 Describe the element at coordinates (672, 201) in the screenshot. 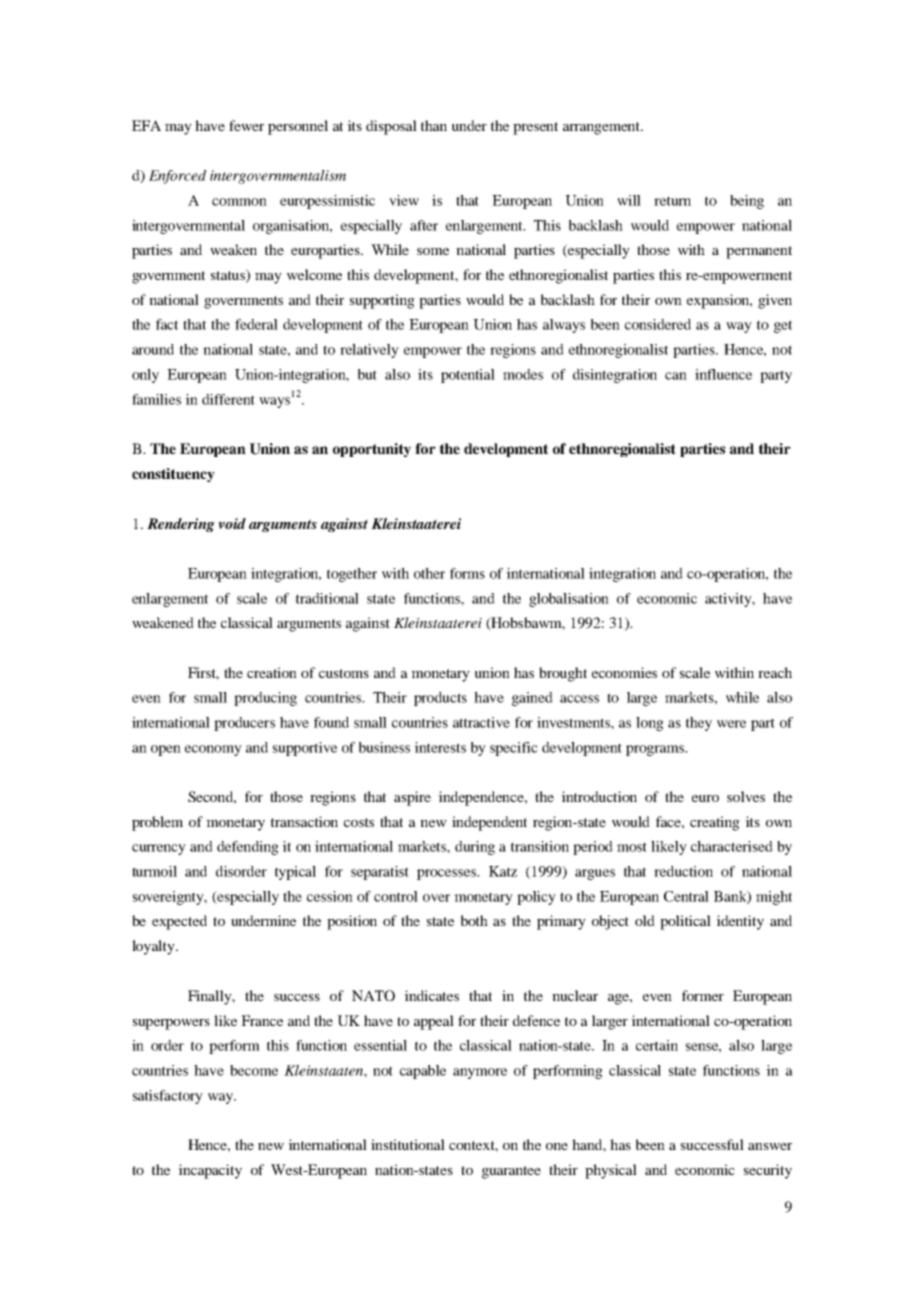

I see `return` at that location.
